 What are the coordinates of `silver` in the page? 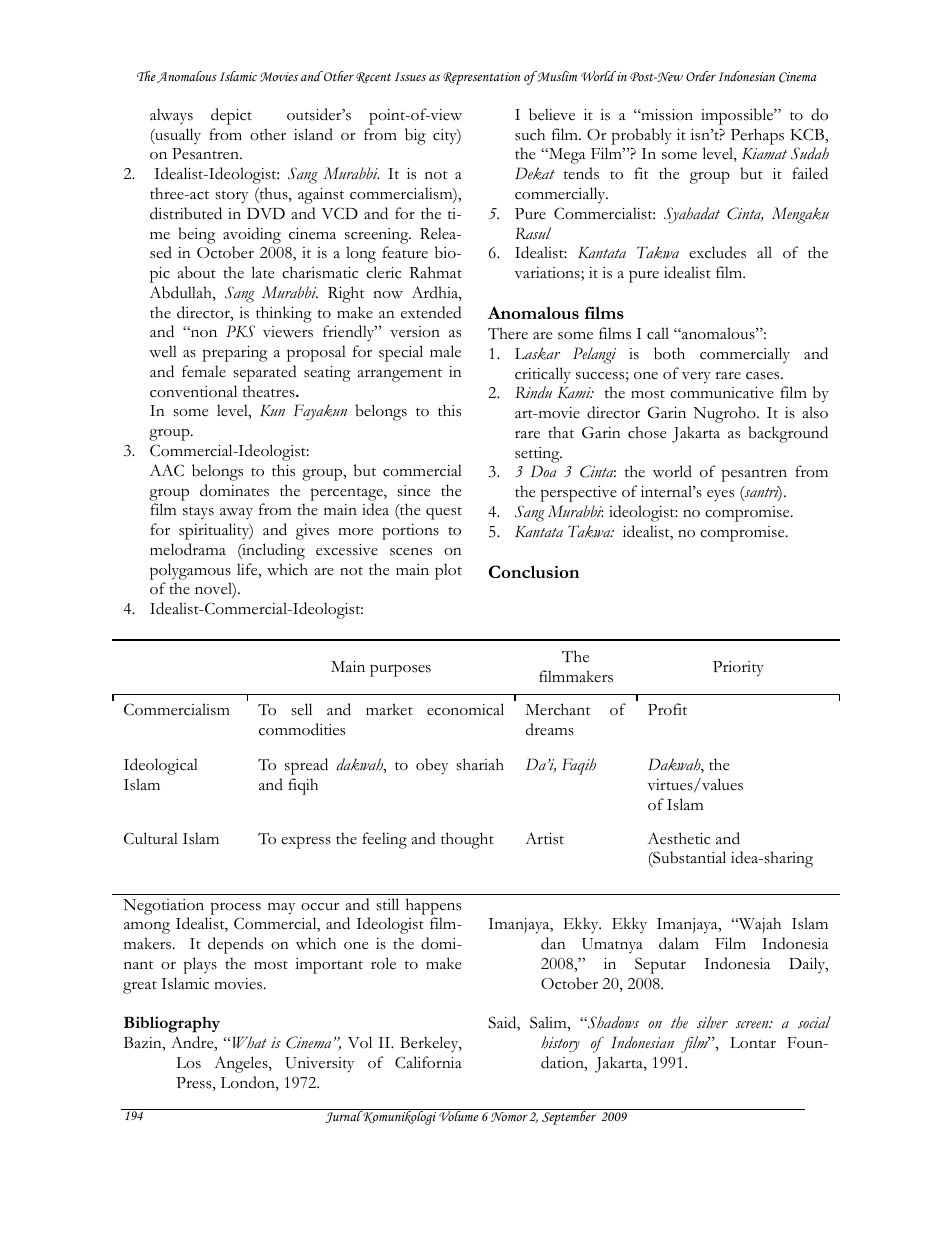 It's located at (712, 1022).
